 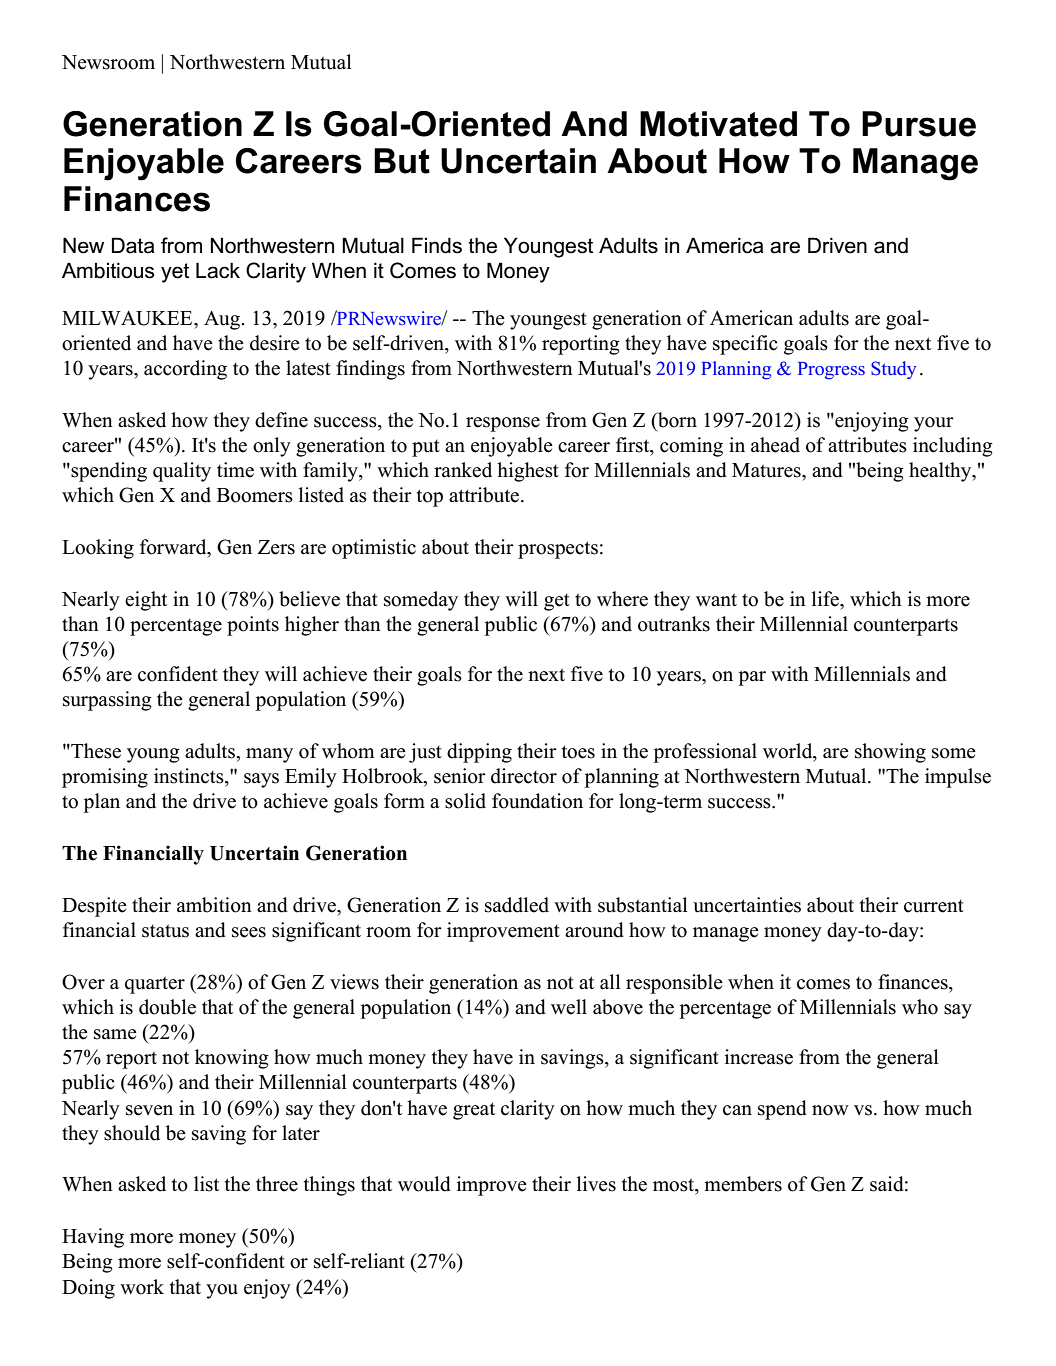 What do you see at coordinates (142, 1287) in the screenshot?
I see `work` at bounding box center [142, 1287].
